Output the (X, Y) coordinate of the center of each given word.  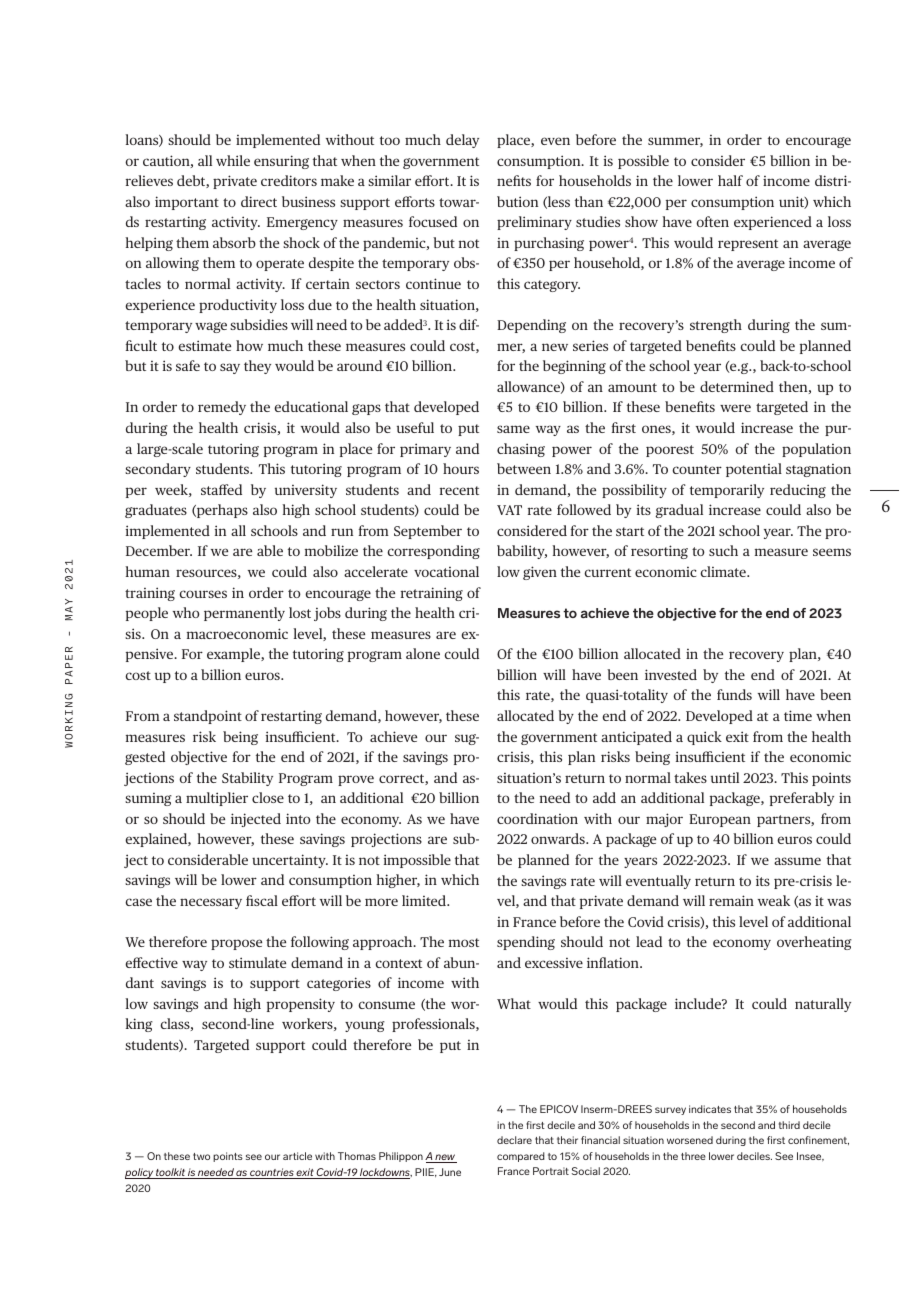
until (725, 777)
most (464, 942)
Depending (531, 326)
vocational (446, 571)
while (233, 160)
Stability (247, 779)
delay (462, 141)
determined (737, 386)
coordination (537, 818)
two (201, 1156)
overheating (814, 943)
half (730, 180)
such (723, 550)
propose (236, 944)
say (230, 368)
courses (203, 594)
